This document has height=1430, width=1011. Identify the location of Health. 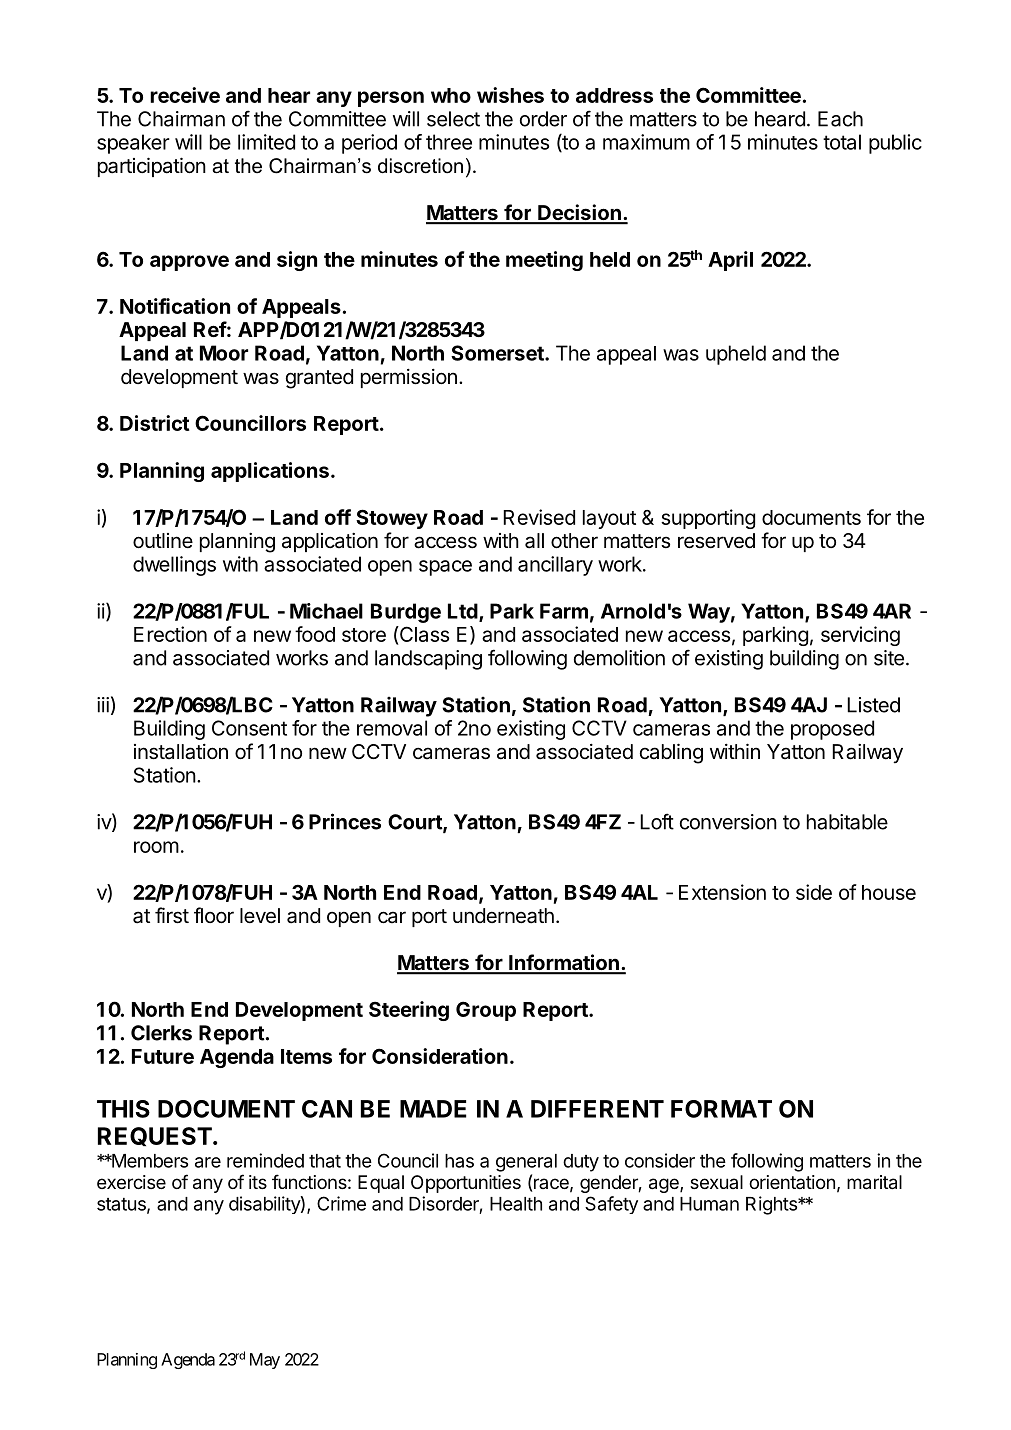
(516, 1204).
